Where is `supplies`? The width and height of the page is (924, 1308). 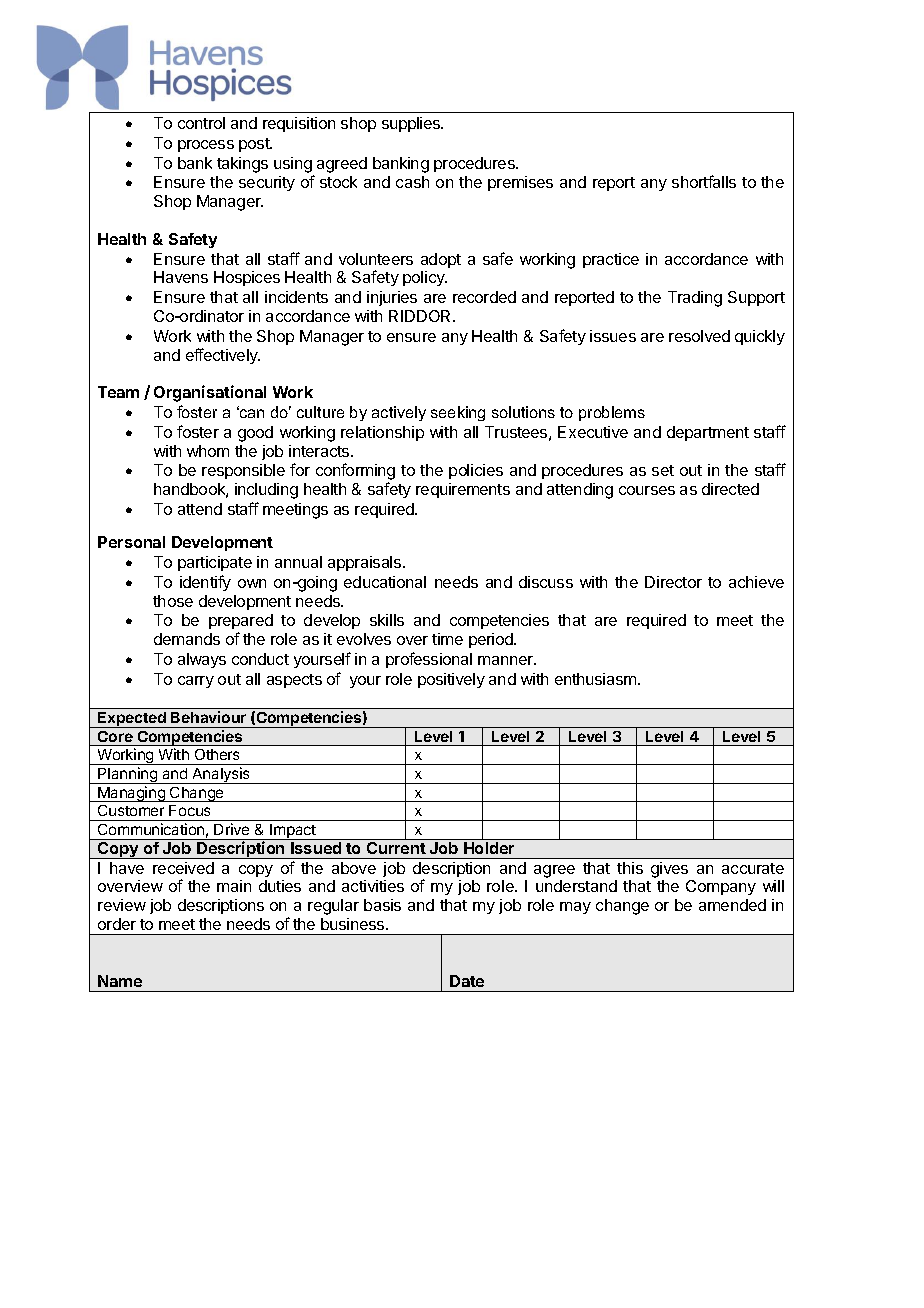
supplies is located at coordinates (412, 124).
